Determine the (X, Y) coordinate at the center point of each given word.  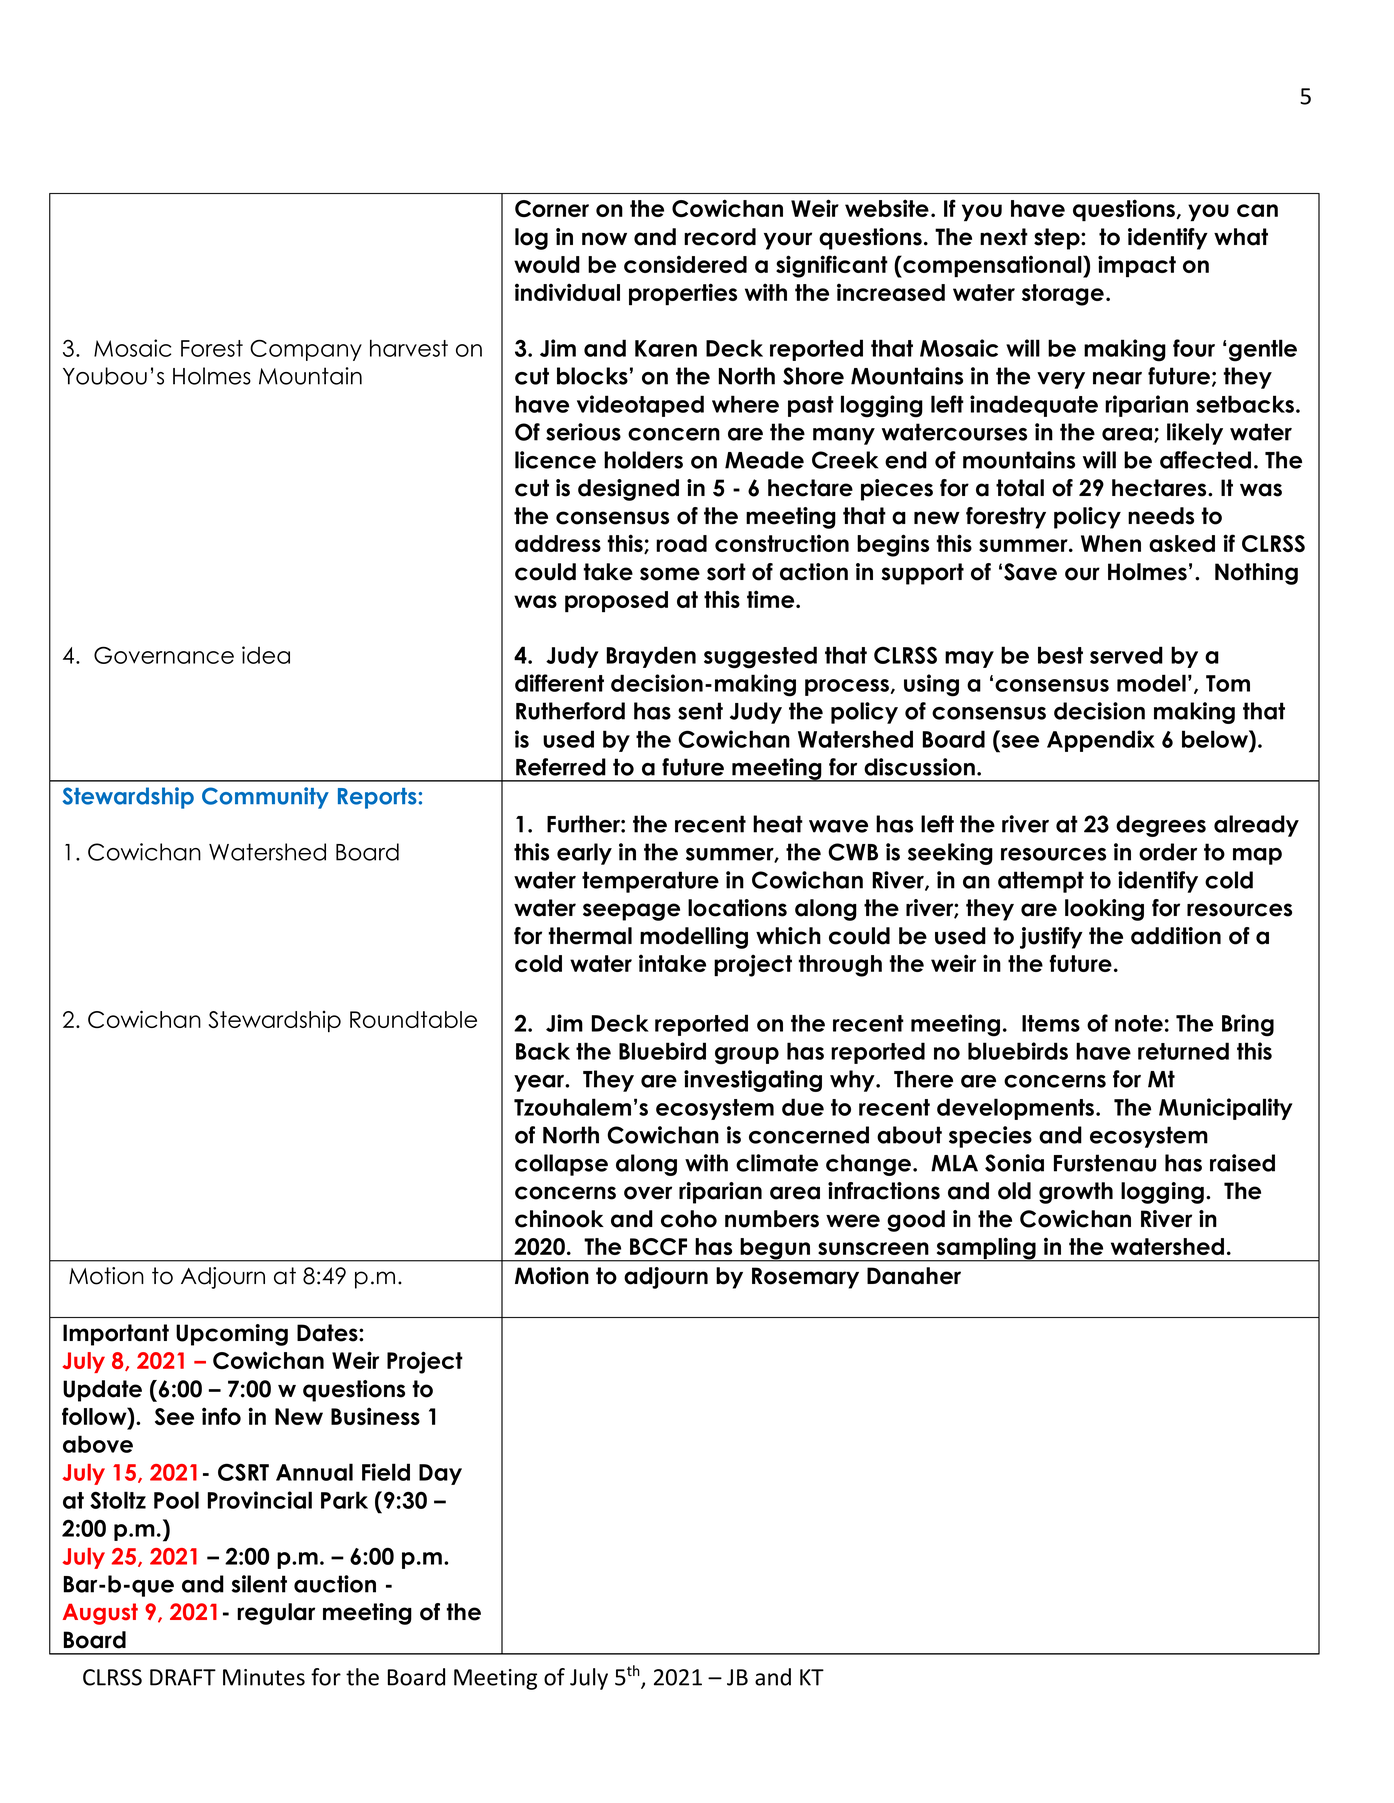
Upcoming (232, 1335)
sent (700, 711)
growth (1076, 1193)
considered (685, 264)
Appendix (1101, 741)
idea (266, 655)
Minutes (264, 1677)
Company (306, 350)
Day (440, 1474)
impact (1137, 266)
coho (689, 1219)
